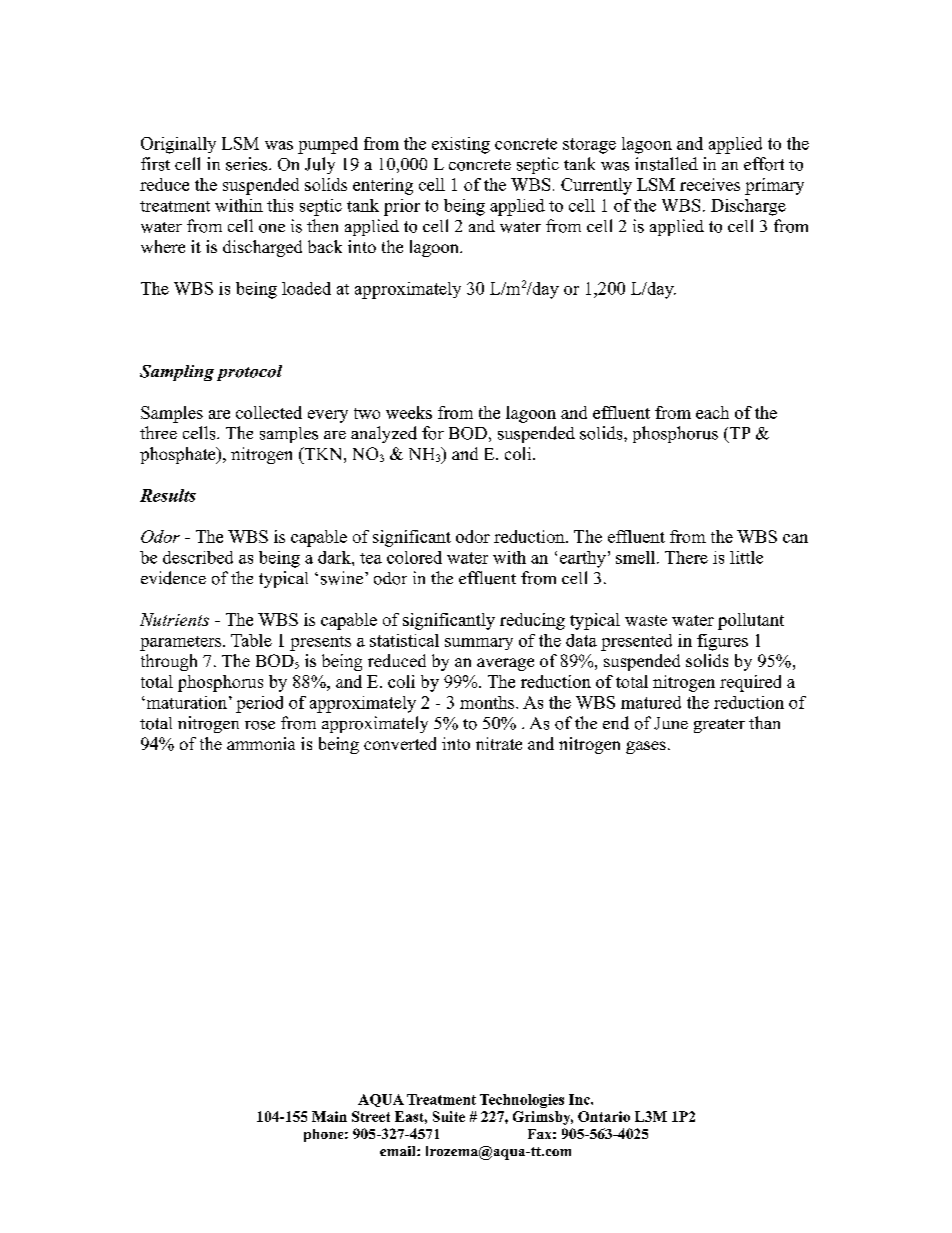  Describe the element at coordinates (722, 642) in the screenshot. I see `figures` at that location.
